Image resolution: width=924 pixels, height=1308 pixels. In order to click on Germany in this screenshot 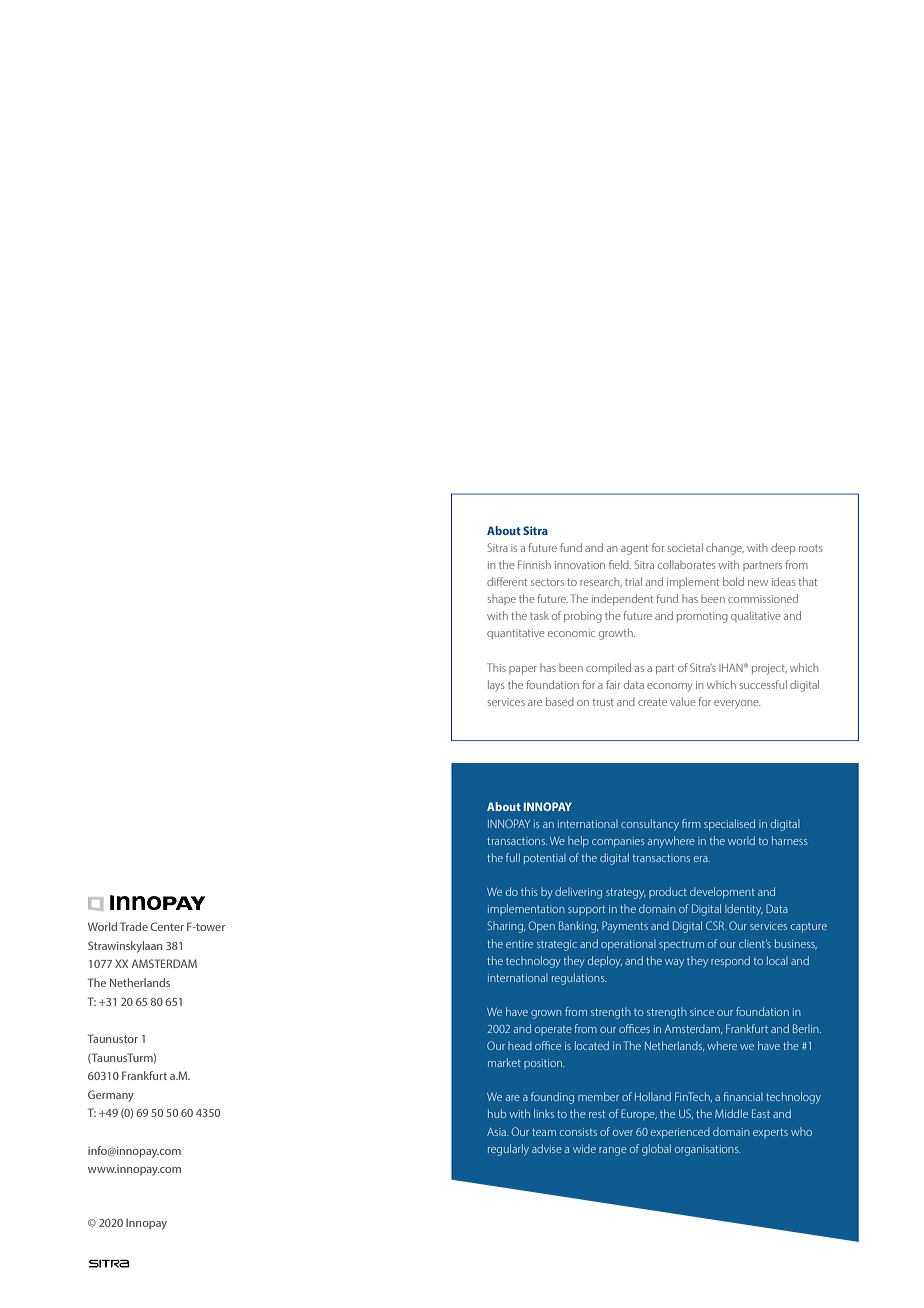, I will do `click(111, 1096)`.
